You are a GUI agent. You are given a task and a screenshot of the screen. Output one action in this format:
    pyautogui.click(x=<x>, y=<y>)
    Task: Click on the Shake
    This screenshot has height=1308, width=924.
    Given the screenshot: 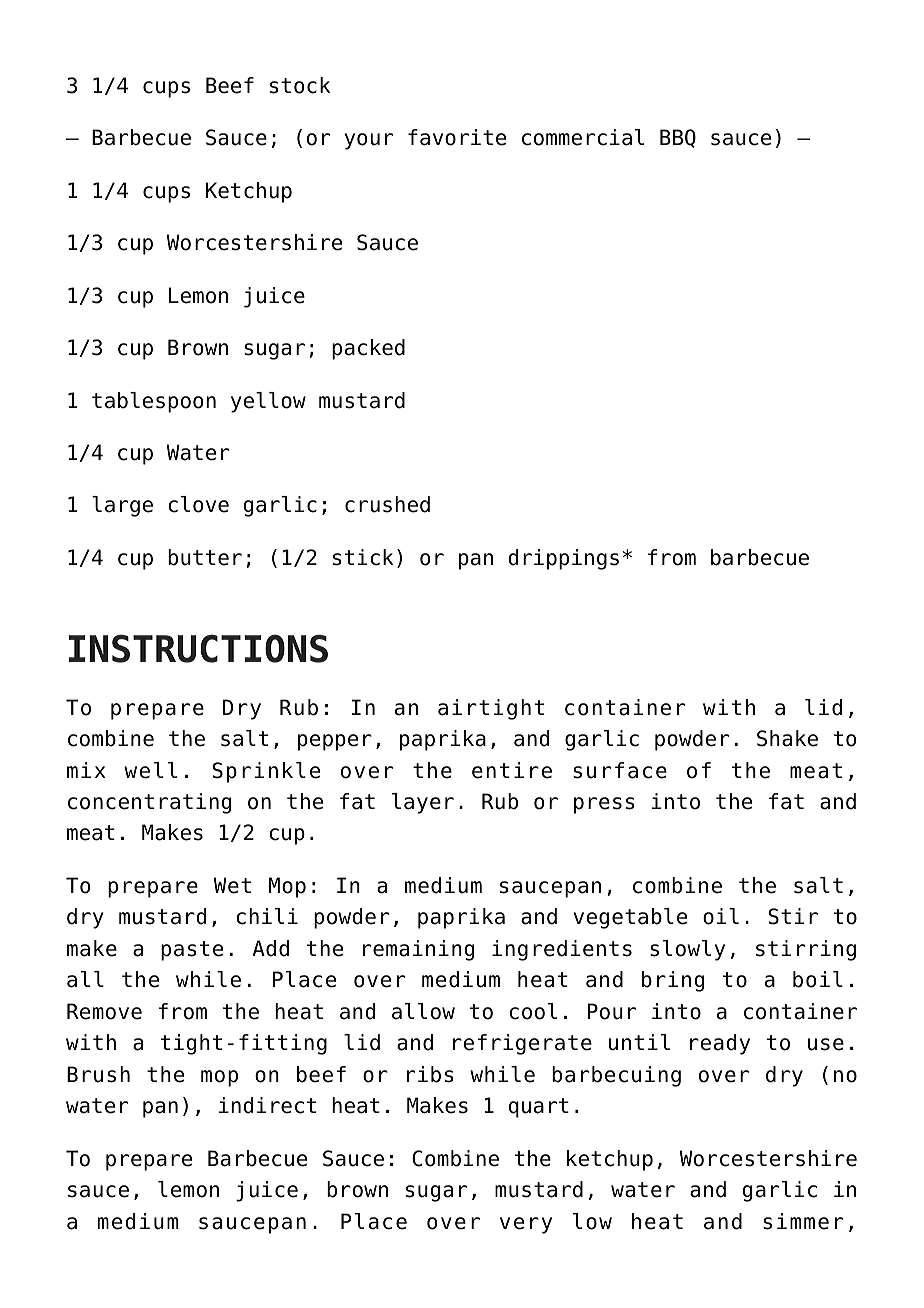 What is the action you would take?
    pyautogui.click(x=787, y=738)
